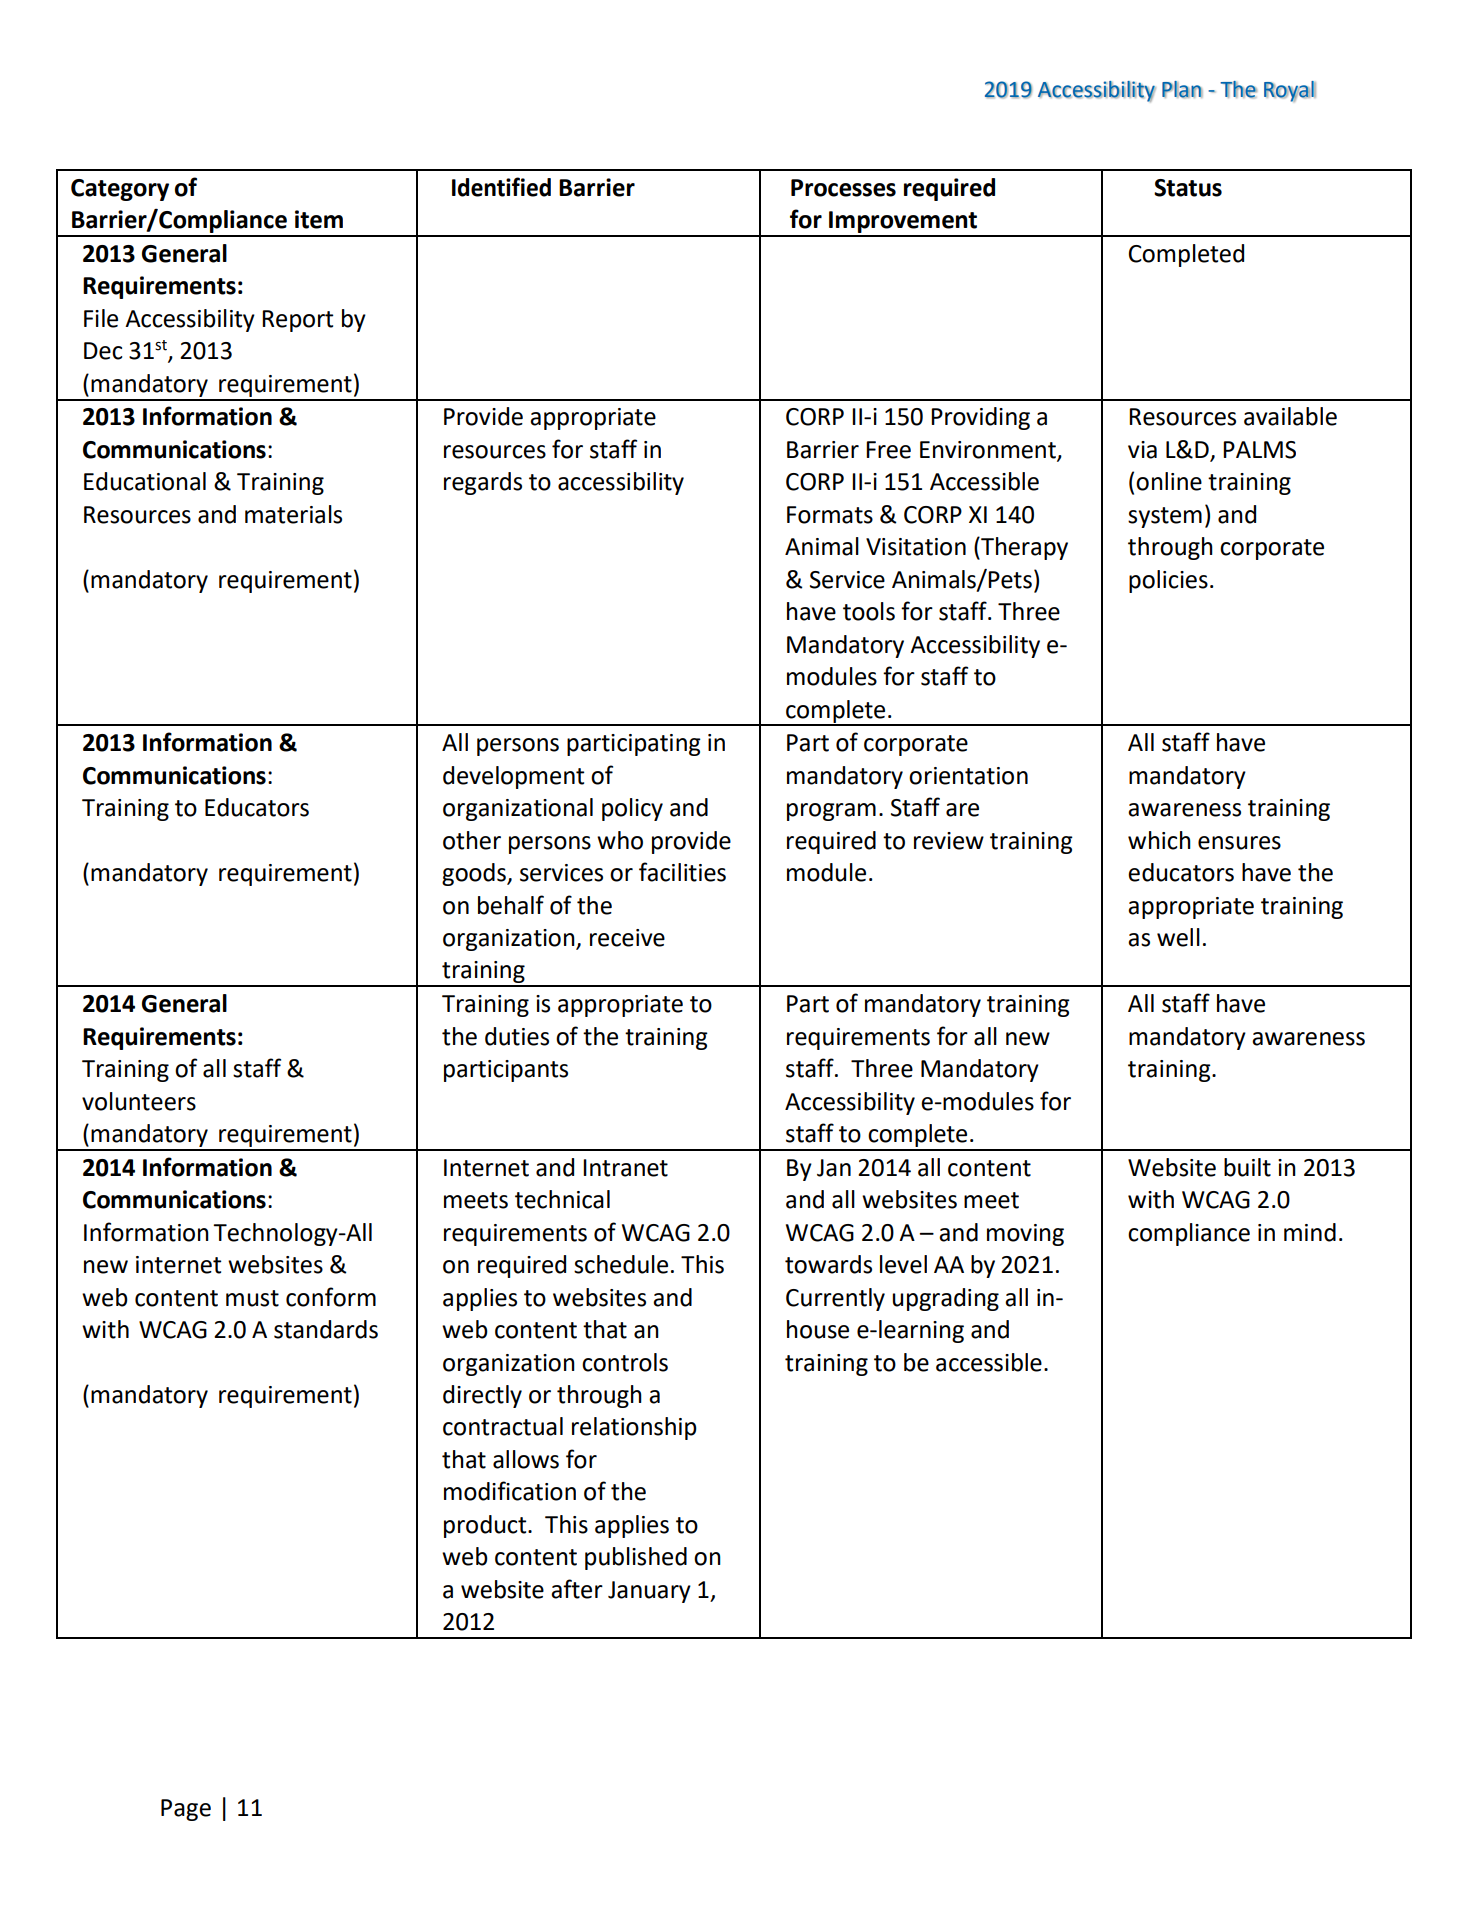 The image size is (1480, 1915). Describe the element at coordinates (186, 1810) in the image. I see `Page` at that location.
